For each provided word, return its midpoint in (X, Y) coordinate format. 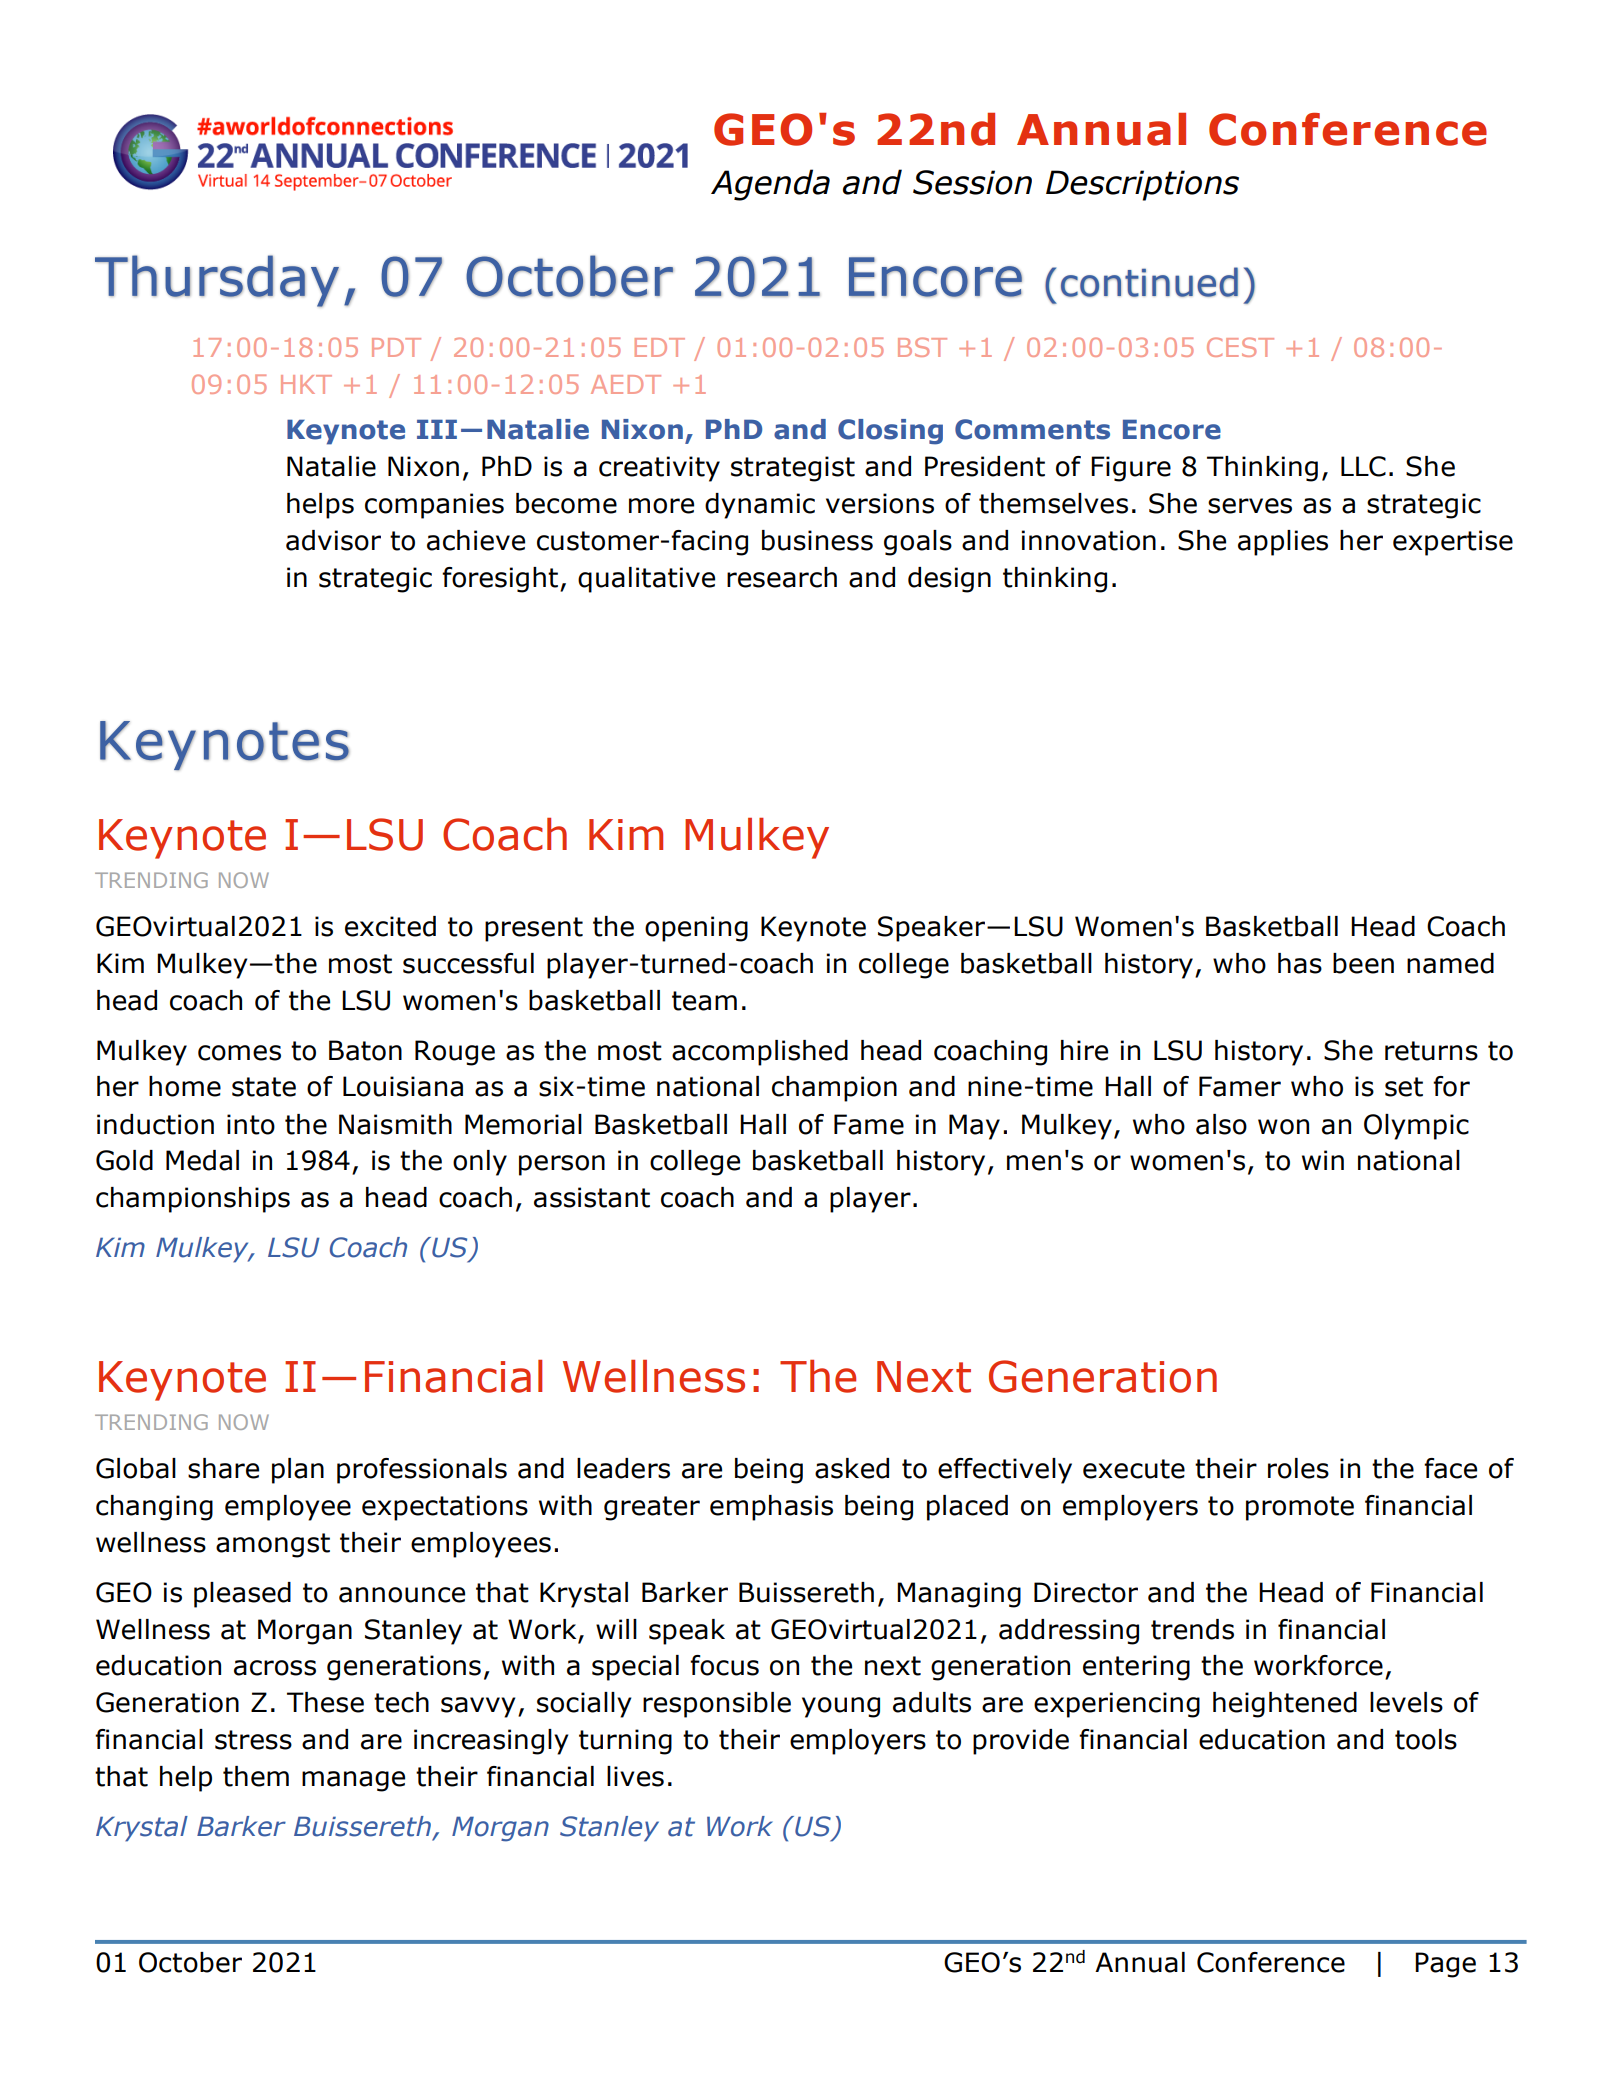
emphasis (771, 1508)
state (264, 1087)
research (782, 577)
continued (1149, 282)
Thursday (217, 281)
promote (1300, 1508)
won (1283, 1127)
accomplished (760, 1053)
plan (298, 1471)
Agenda (770, 185)
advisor (333, 540)
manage (353, 1781)
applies (1283, 543)
